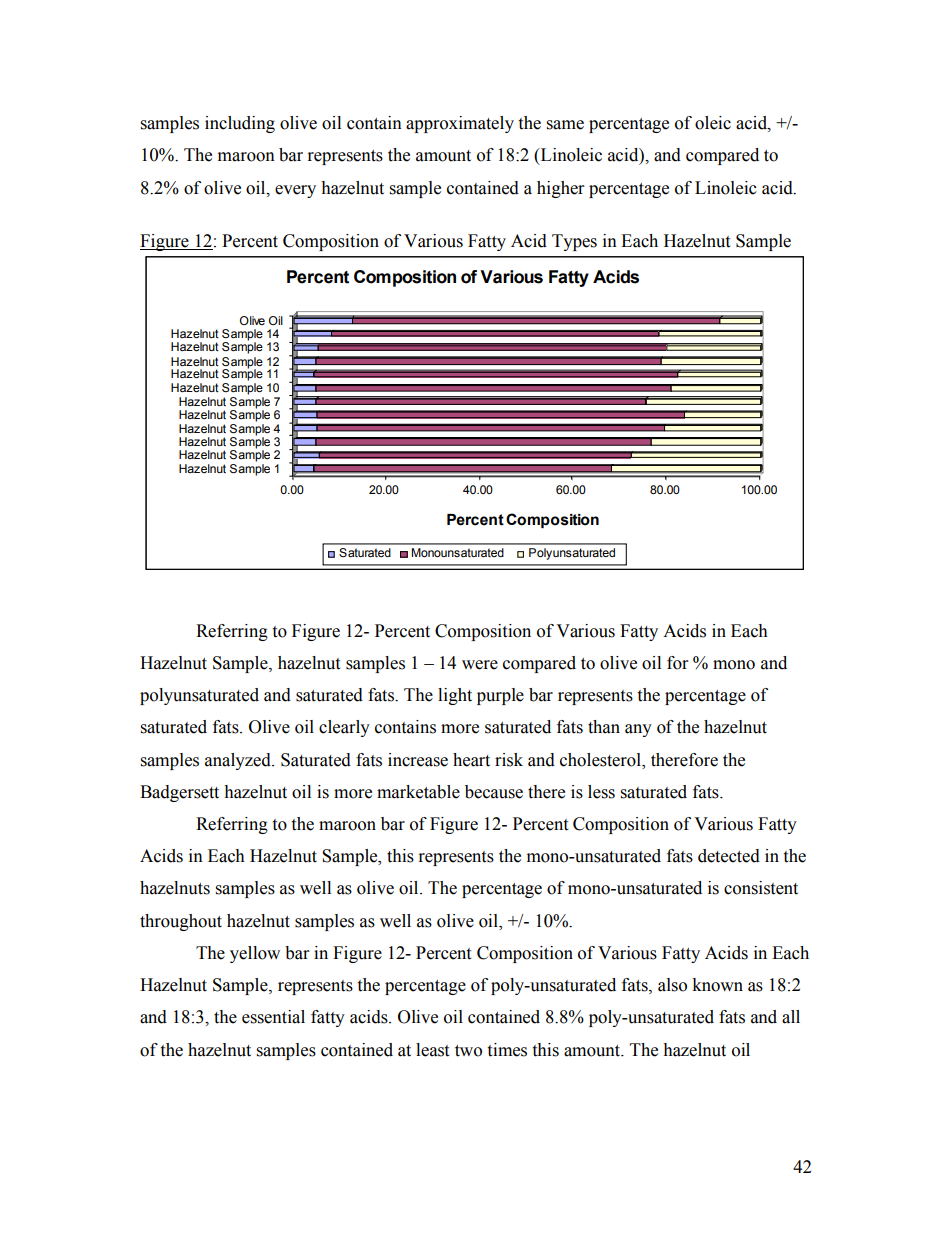 The height and width of the image is (1233, 952). Describe the element at coordinates (717, 985) in the image. I see `known` at that location.
